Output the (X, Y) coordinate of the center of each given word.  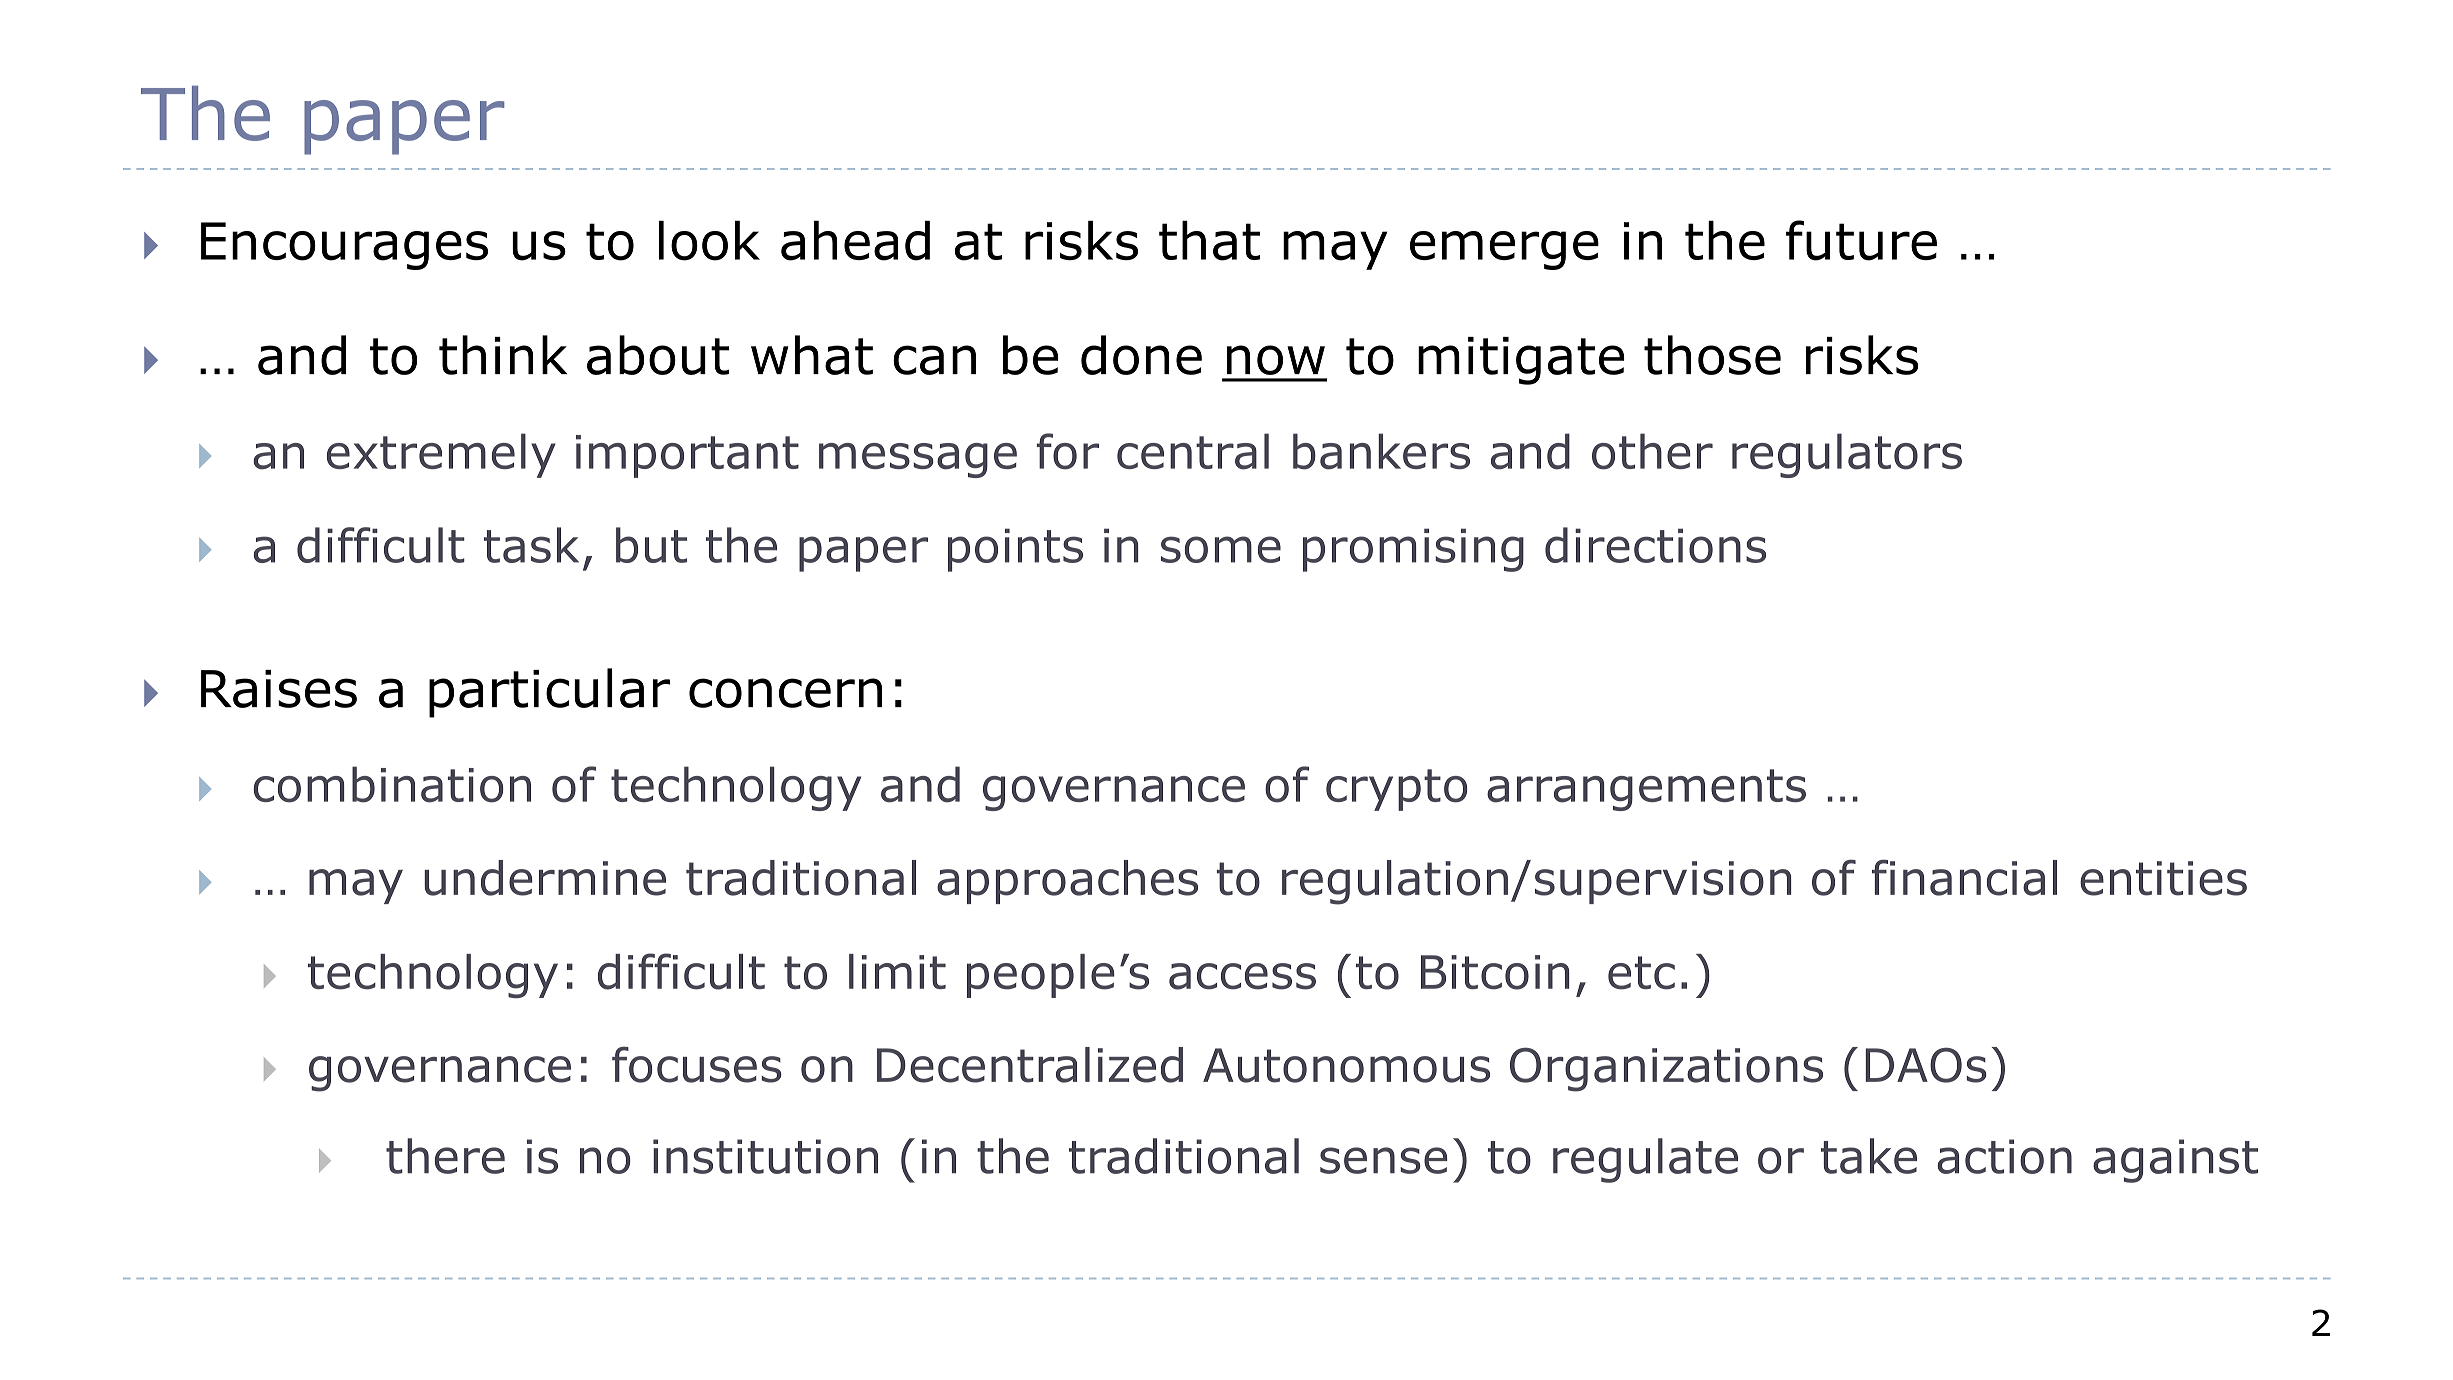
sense (1384, 1160)
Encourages (344, 246)
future (1861, 240)
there (445, 1156)
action (2005, 1156)
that (1209, 241)
